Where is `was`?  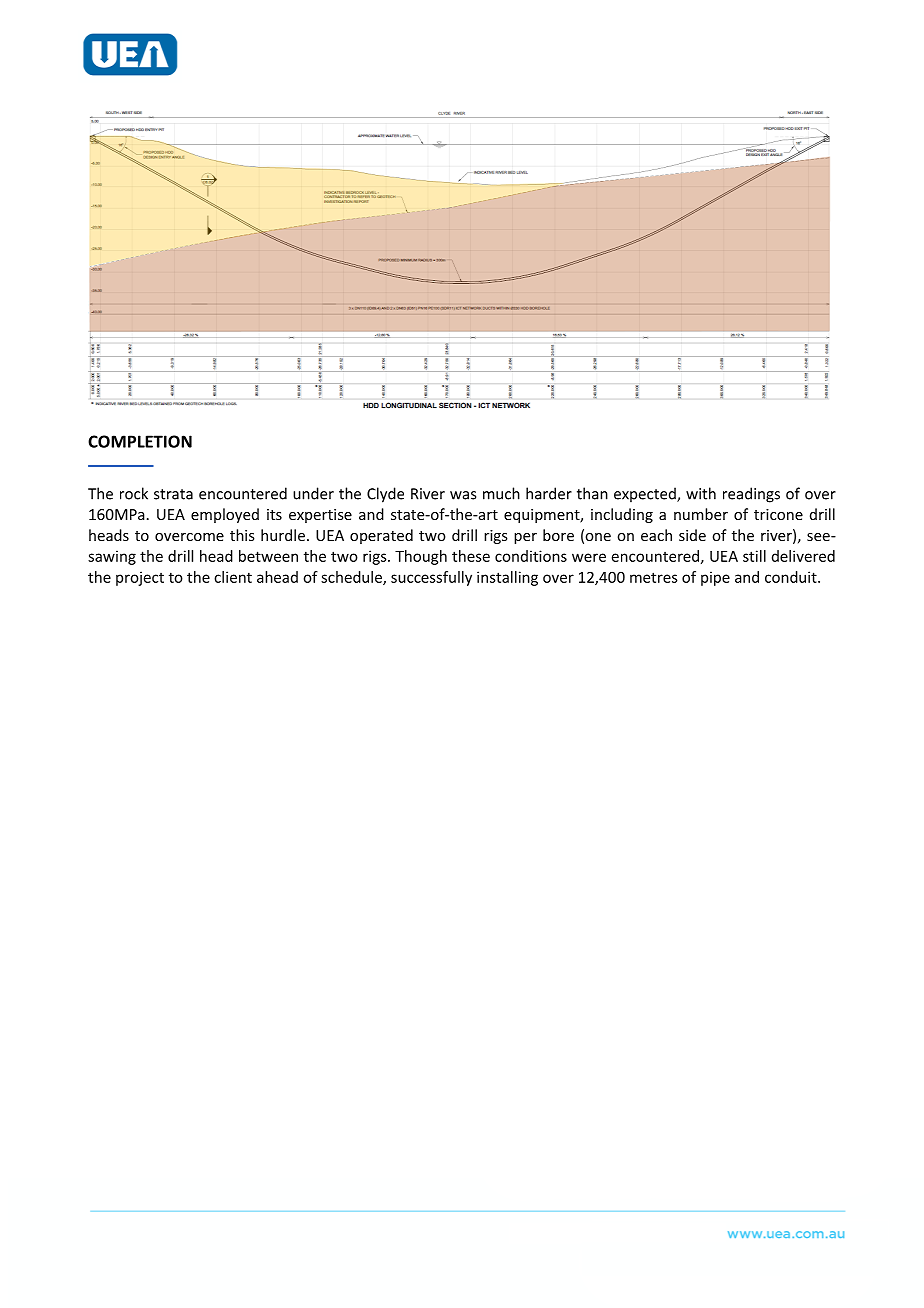
was is located at coordinates (463, 495).
